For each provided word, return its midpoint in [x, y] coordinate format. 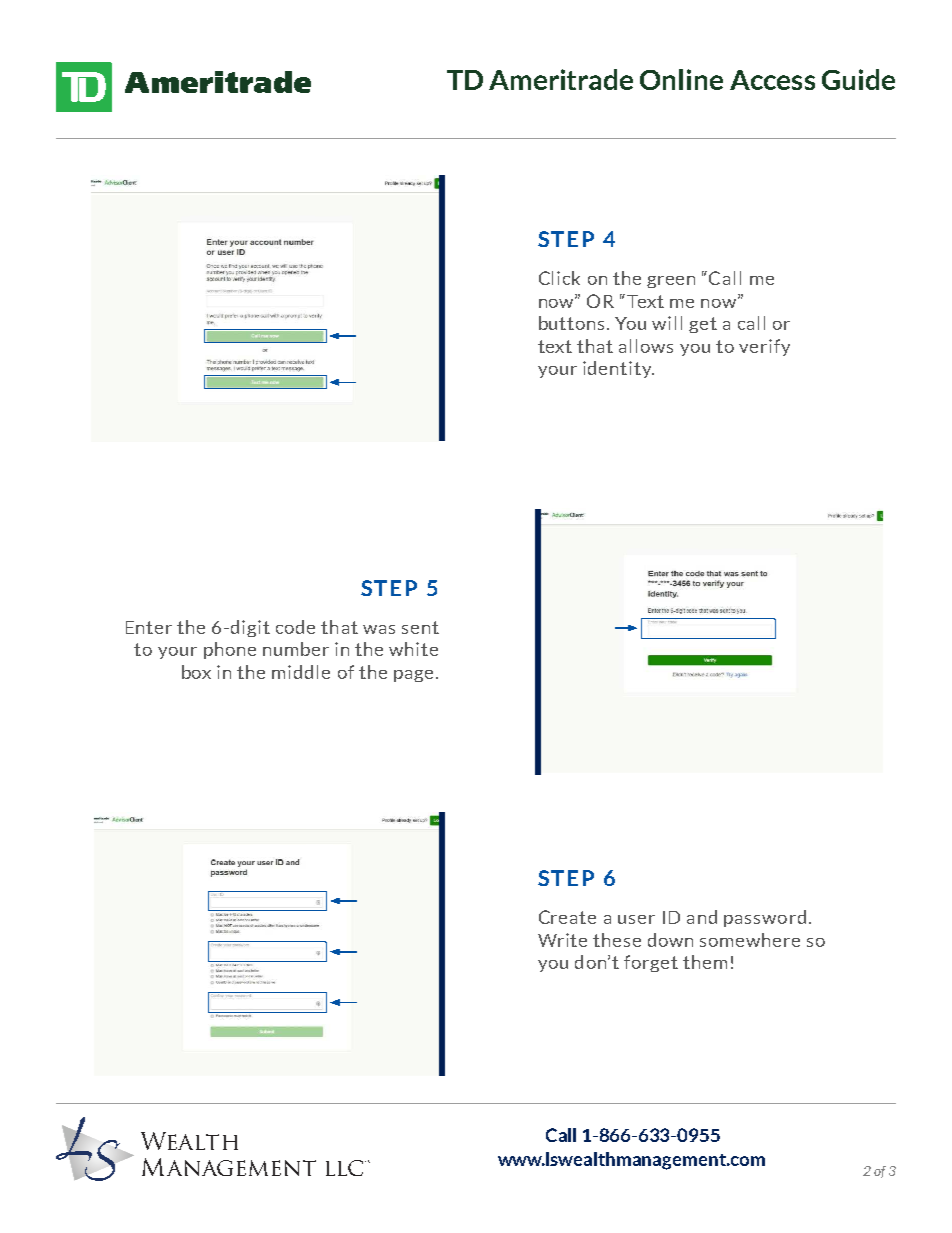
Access [772, 80]
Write [562, 940]
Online [681, 79]
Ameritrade [561, 79]
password [765, 918]
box [196, 672]
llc [344, 1168]
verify [764, 347]
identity [618, 369]
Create [567, 917]
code [295, 627]
